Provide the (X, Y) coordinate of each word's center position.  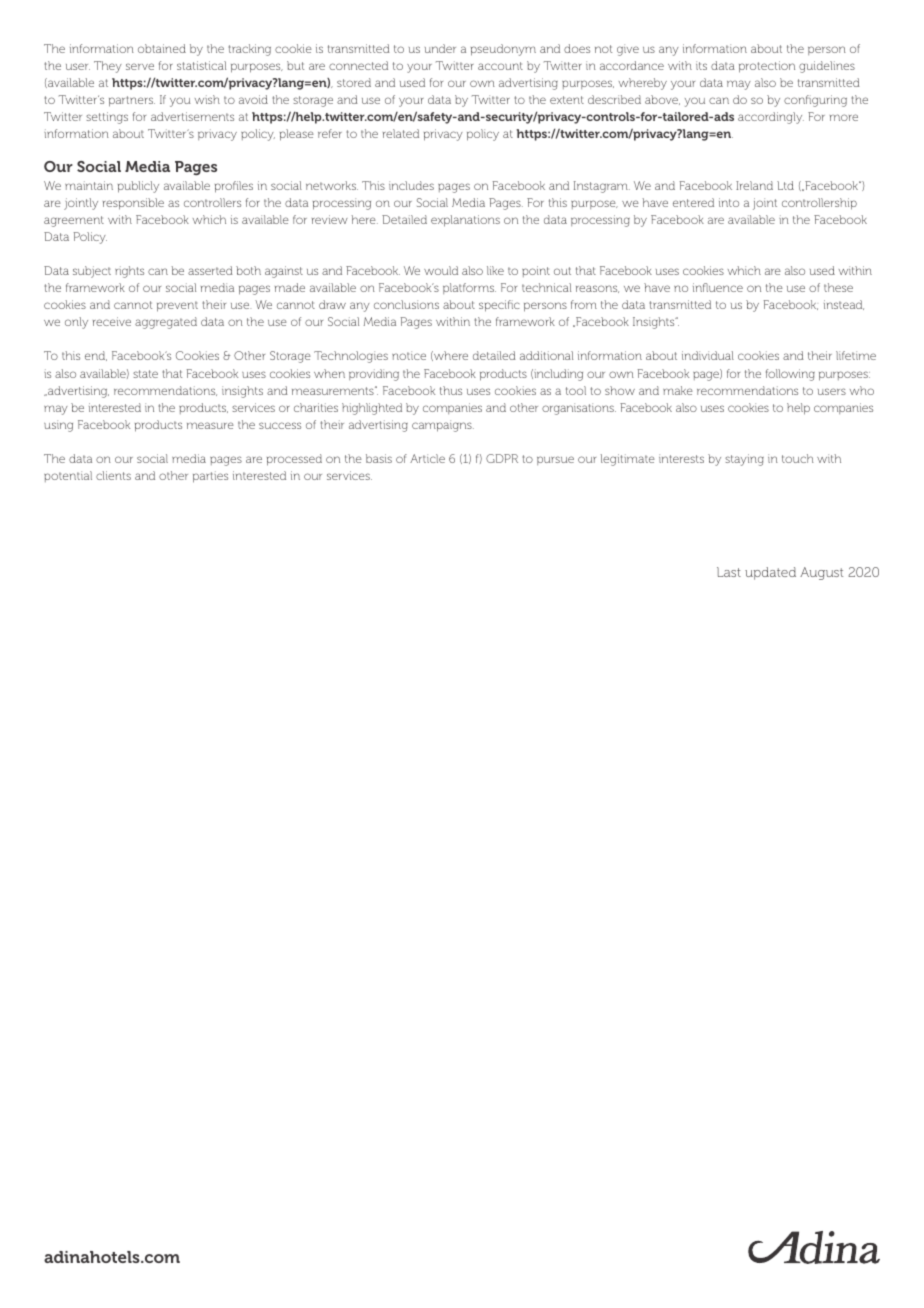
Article (427, 458)
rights (129, 272)
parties (210, 477)
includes (411, 185)
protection (767, 67)
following (790, 375)
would (441, 270)
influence (718, 287)
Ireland (754, 185)
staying (744, 460)
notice (409, 355)
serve (140, 66)
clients (113, 475)
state (145, 374)
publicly (138, 187)
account (500, 66)
